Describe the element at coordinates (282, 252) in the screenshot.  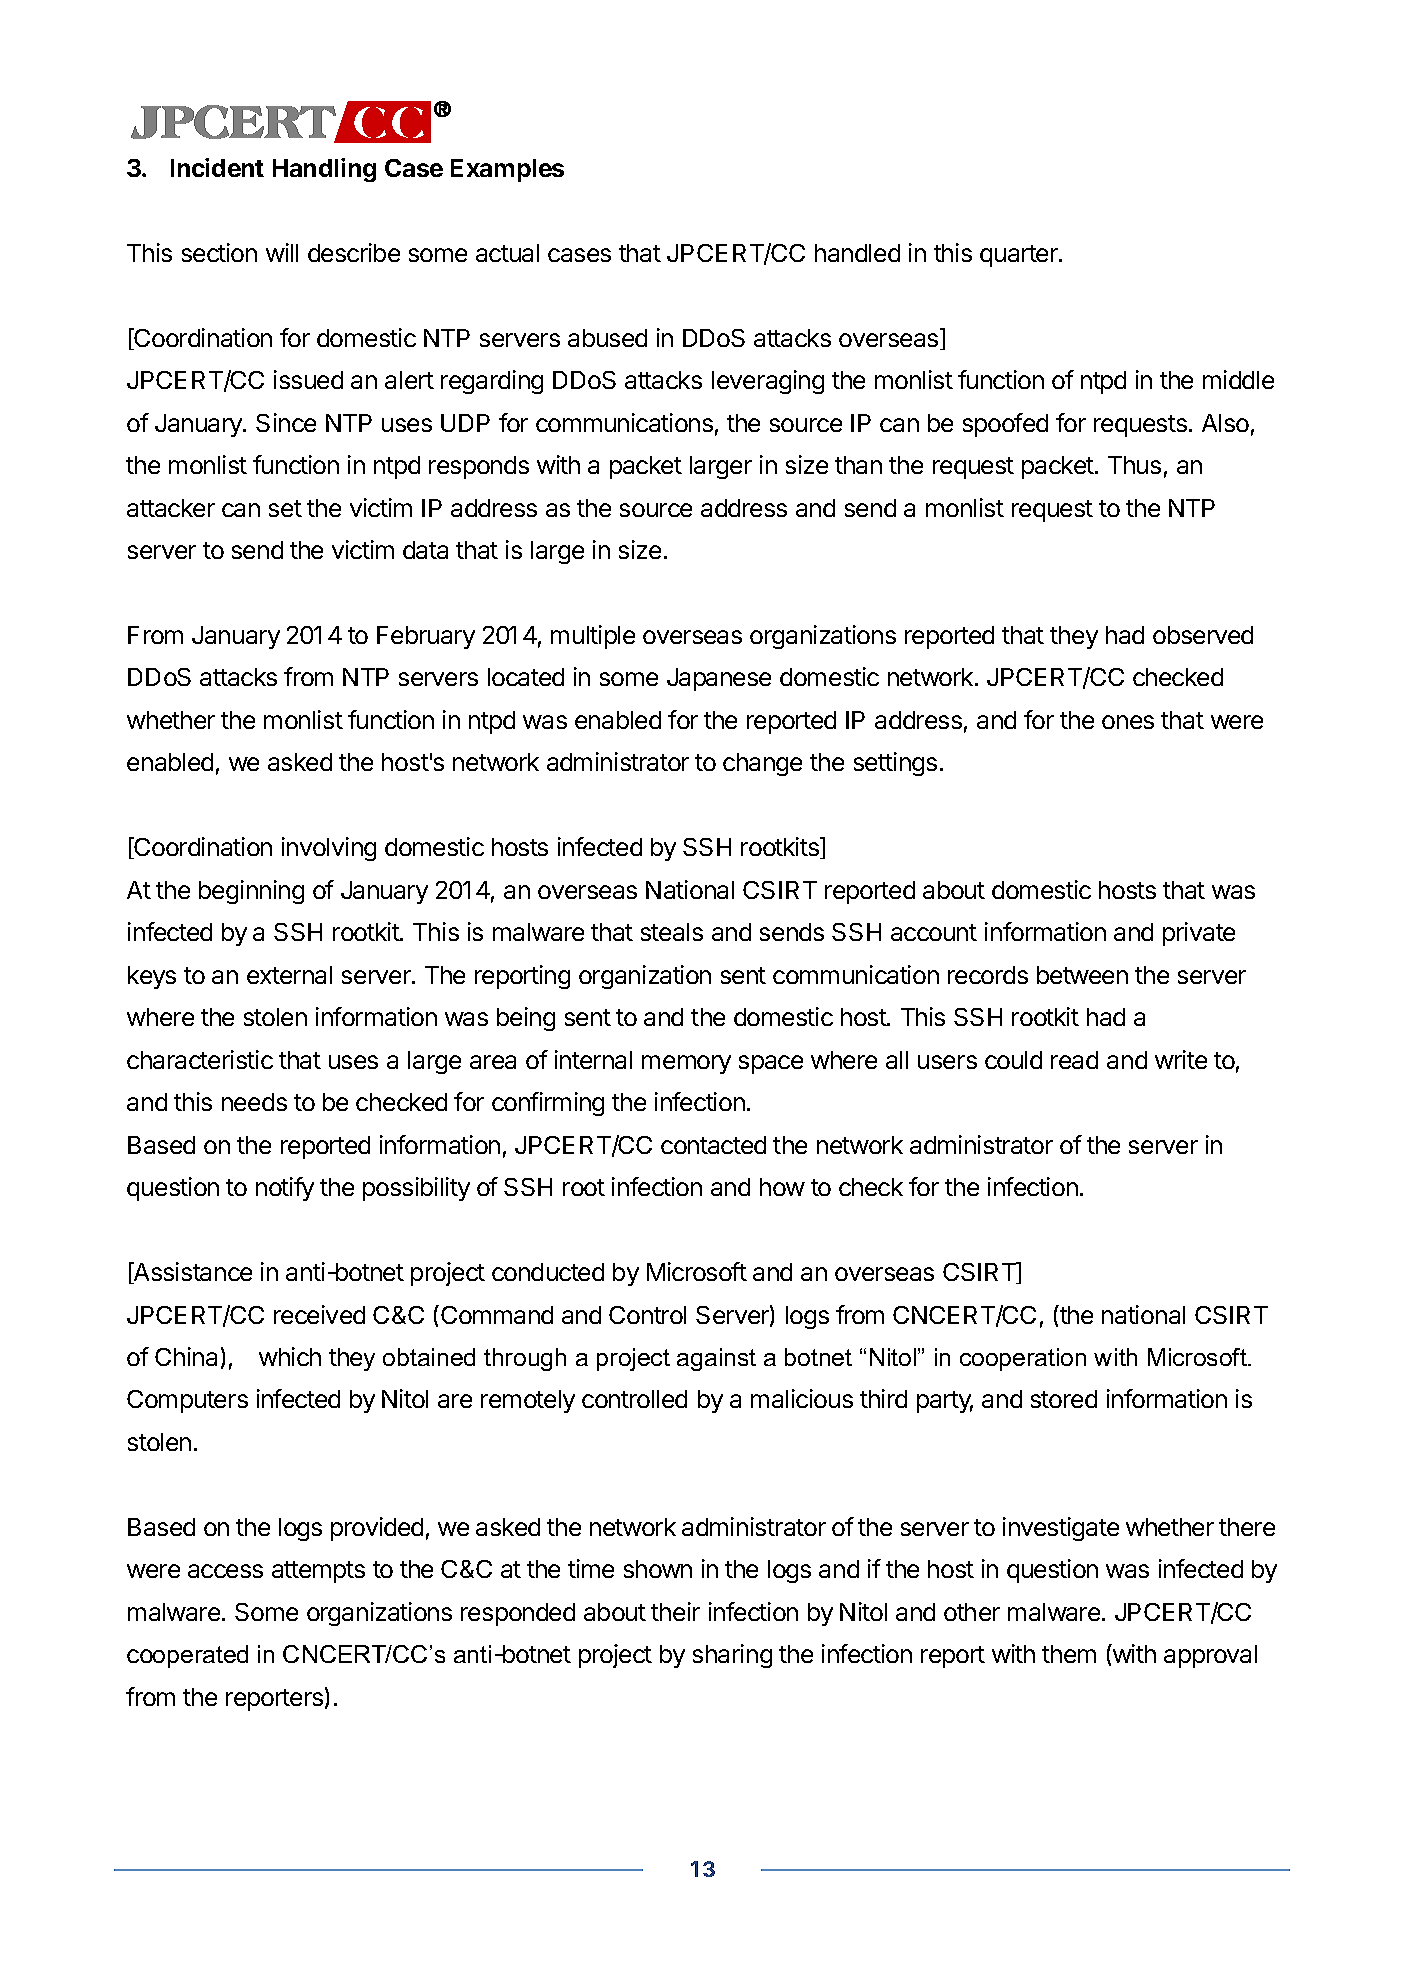
I see `will` at that location.
